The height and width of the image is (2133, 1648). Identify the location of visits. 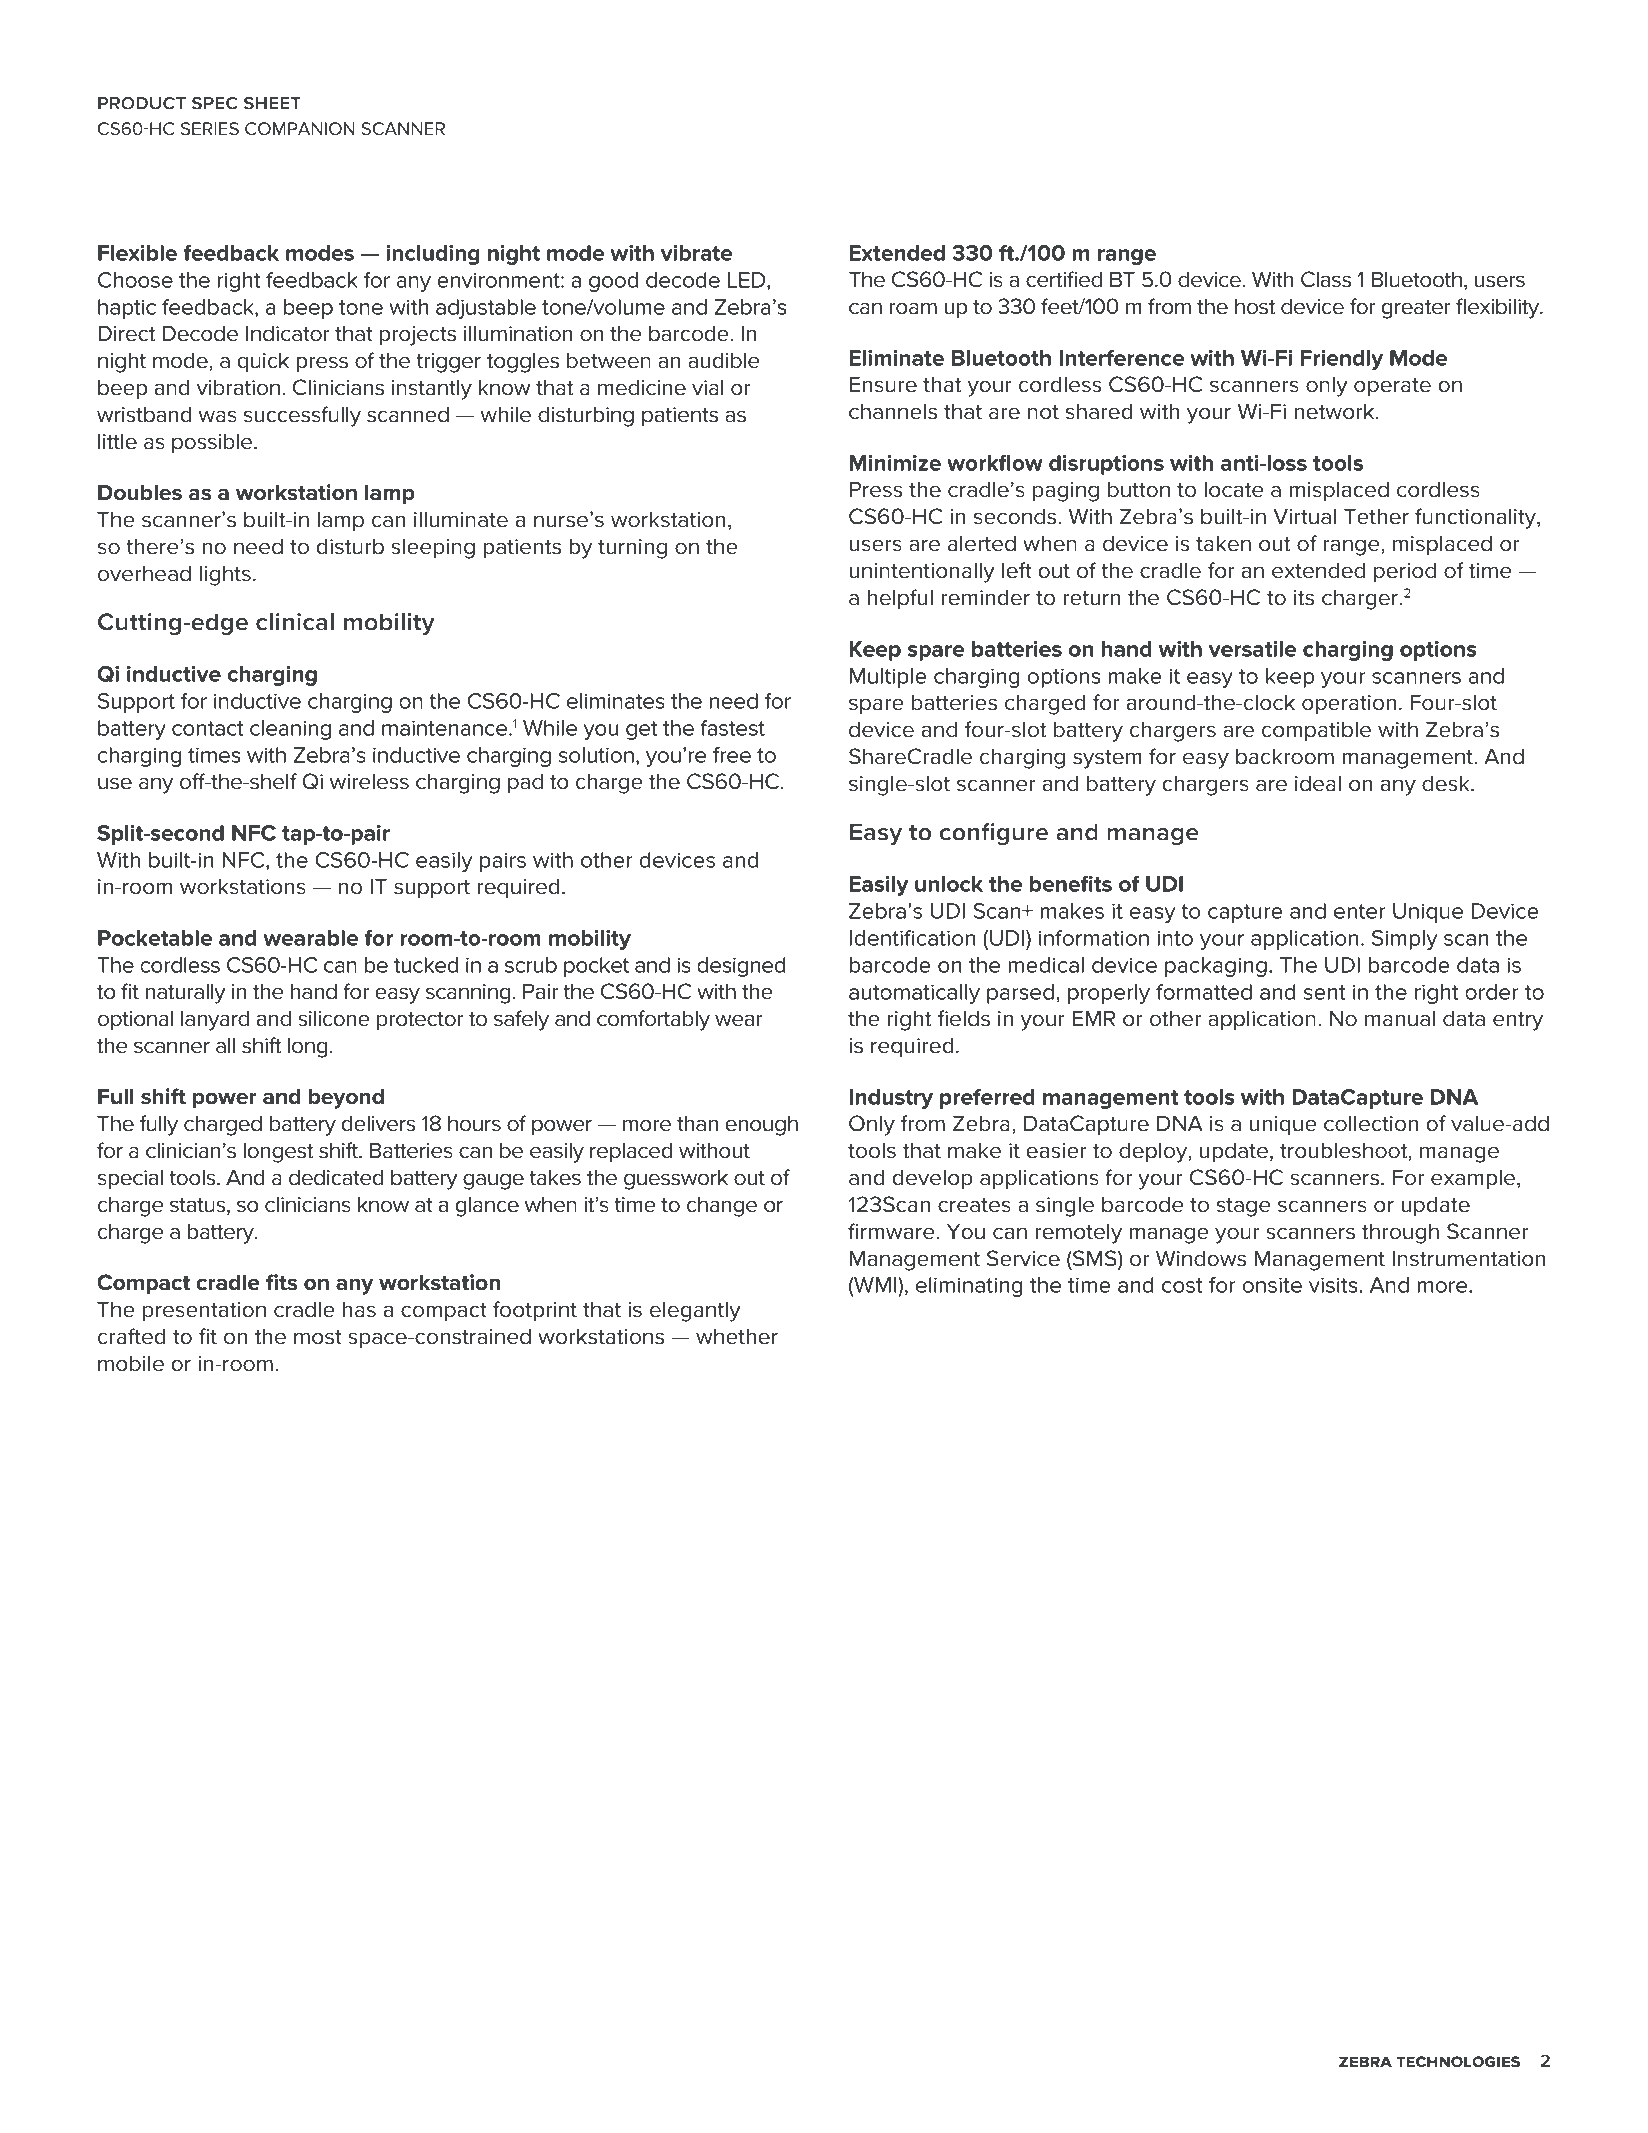
(1334, 1285).
